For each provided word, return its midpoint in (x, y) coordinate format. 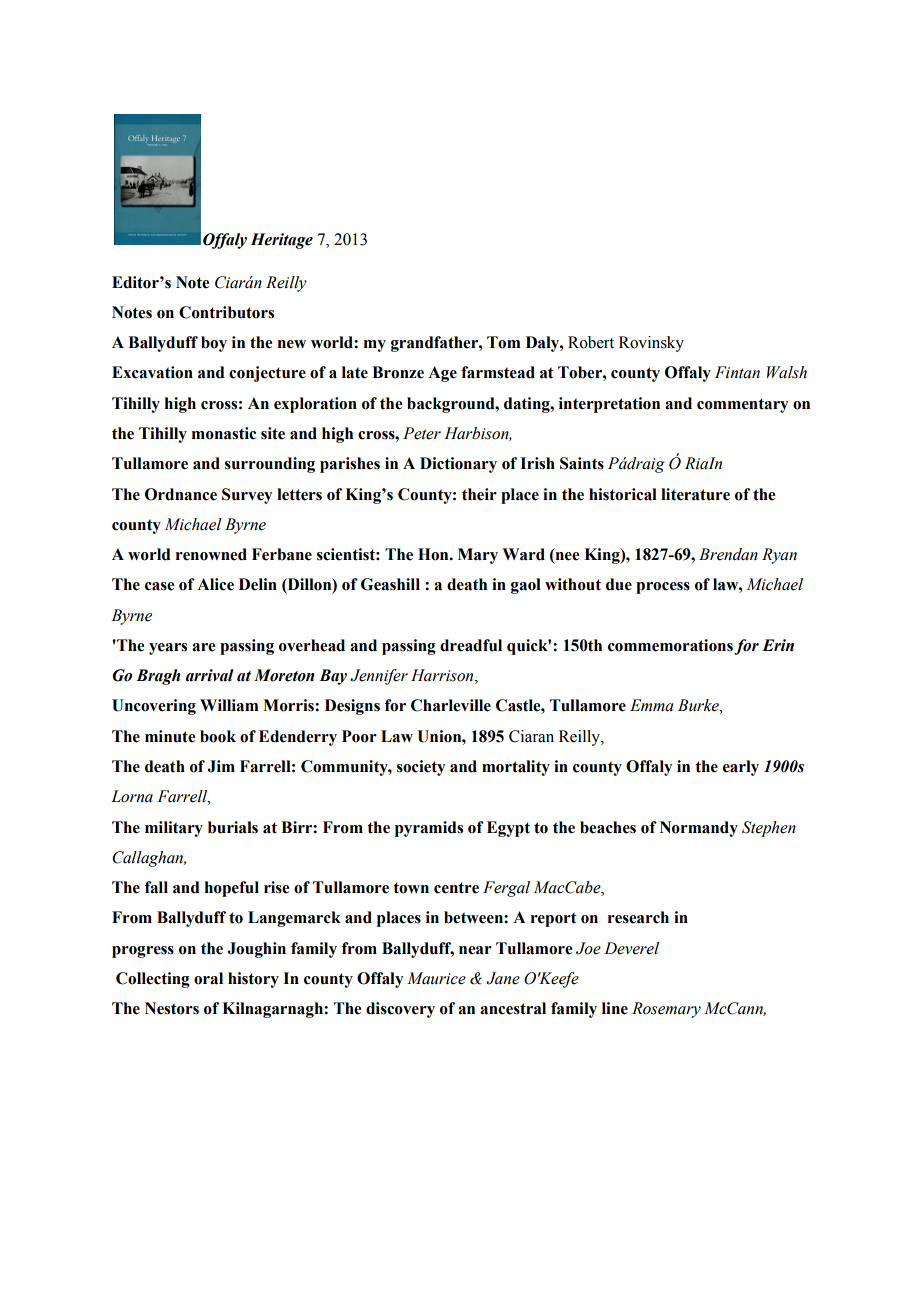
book (218, 736)
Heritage (282, 241)
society (421, 768)
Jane (503, 978)
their (479, 494)
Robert (591, 342)
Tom (504, 342)
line (615, 1008)
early (741, 768)
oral (208, 978)
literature (695, 494)
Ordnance (181, 494)
